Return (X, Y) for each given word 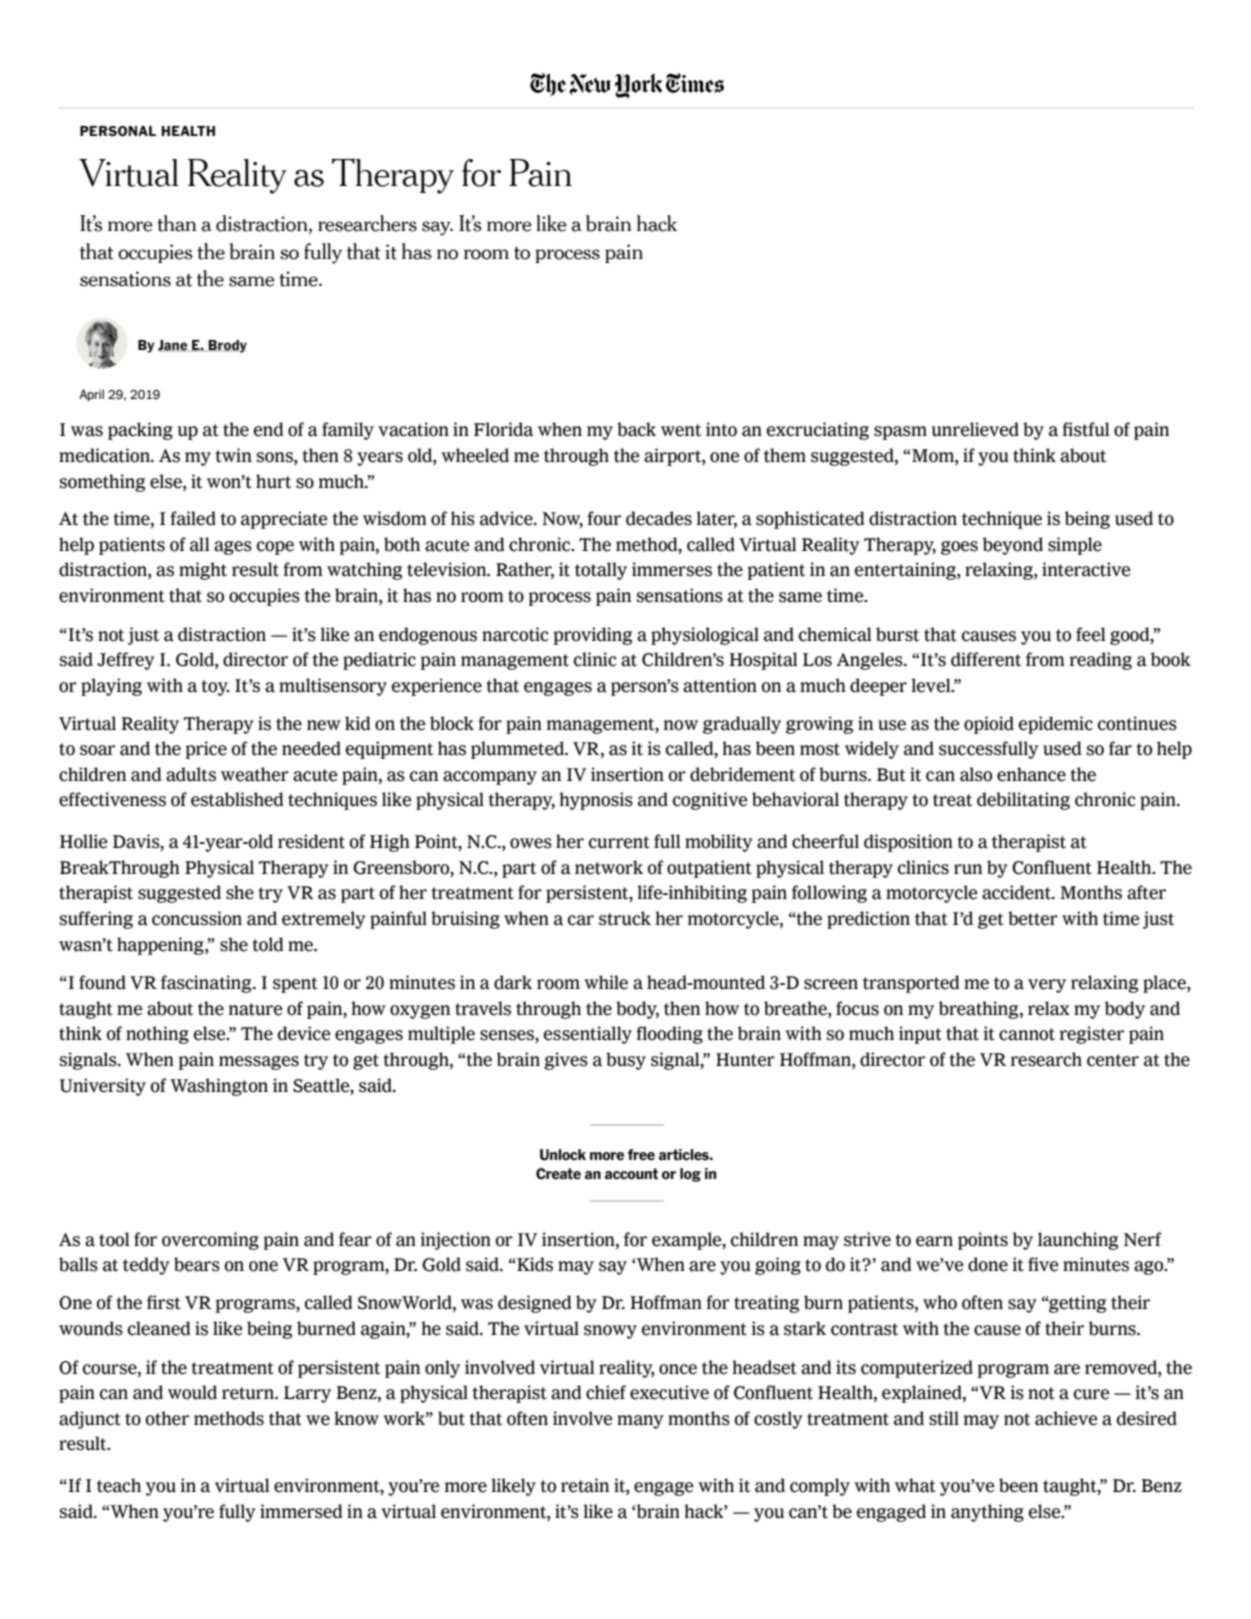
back (636, 429)
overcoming (210, 1241)
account (631, 1174)
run (968, 869)
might (203, 571)
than (176, 223)
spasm (900, 433)
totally (601, 571)
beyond (1013, 546)
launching (1078, 1241)
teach (119, 1485)
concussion (197, 918)
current (619, 842)
